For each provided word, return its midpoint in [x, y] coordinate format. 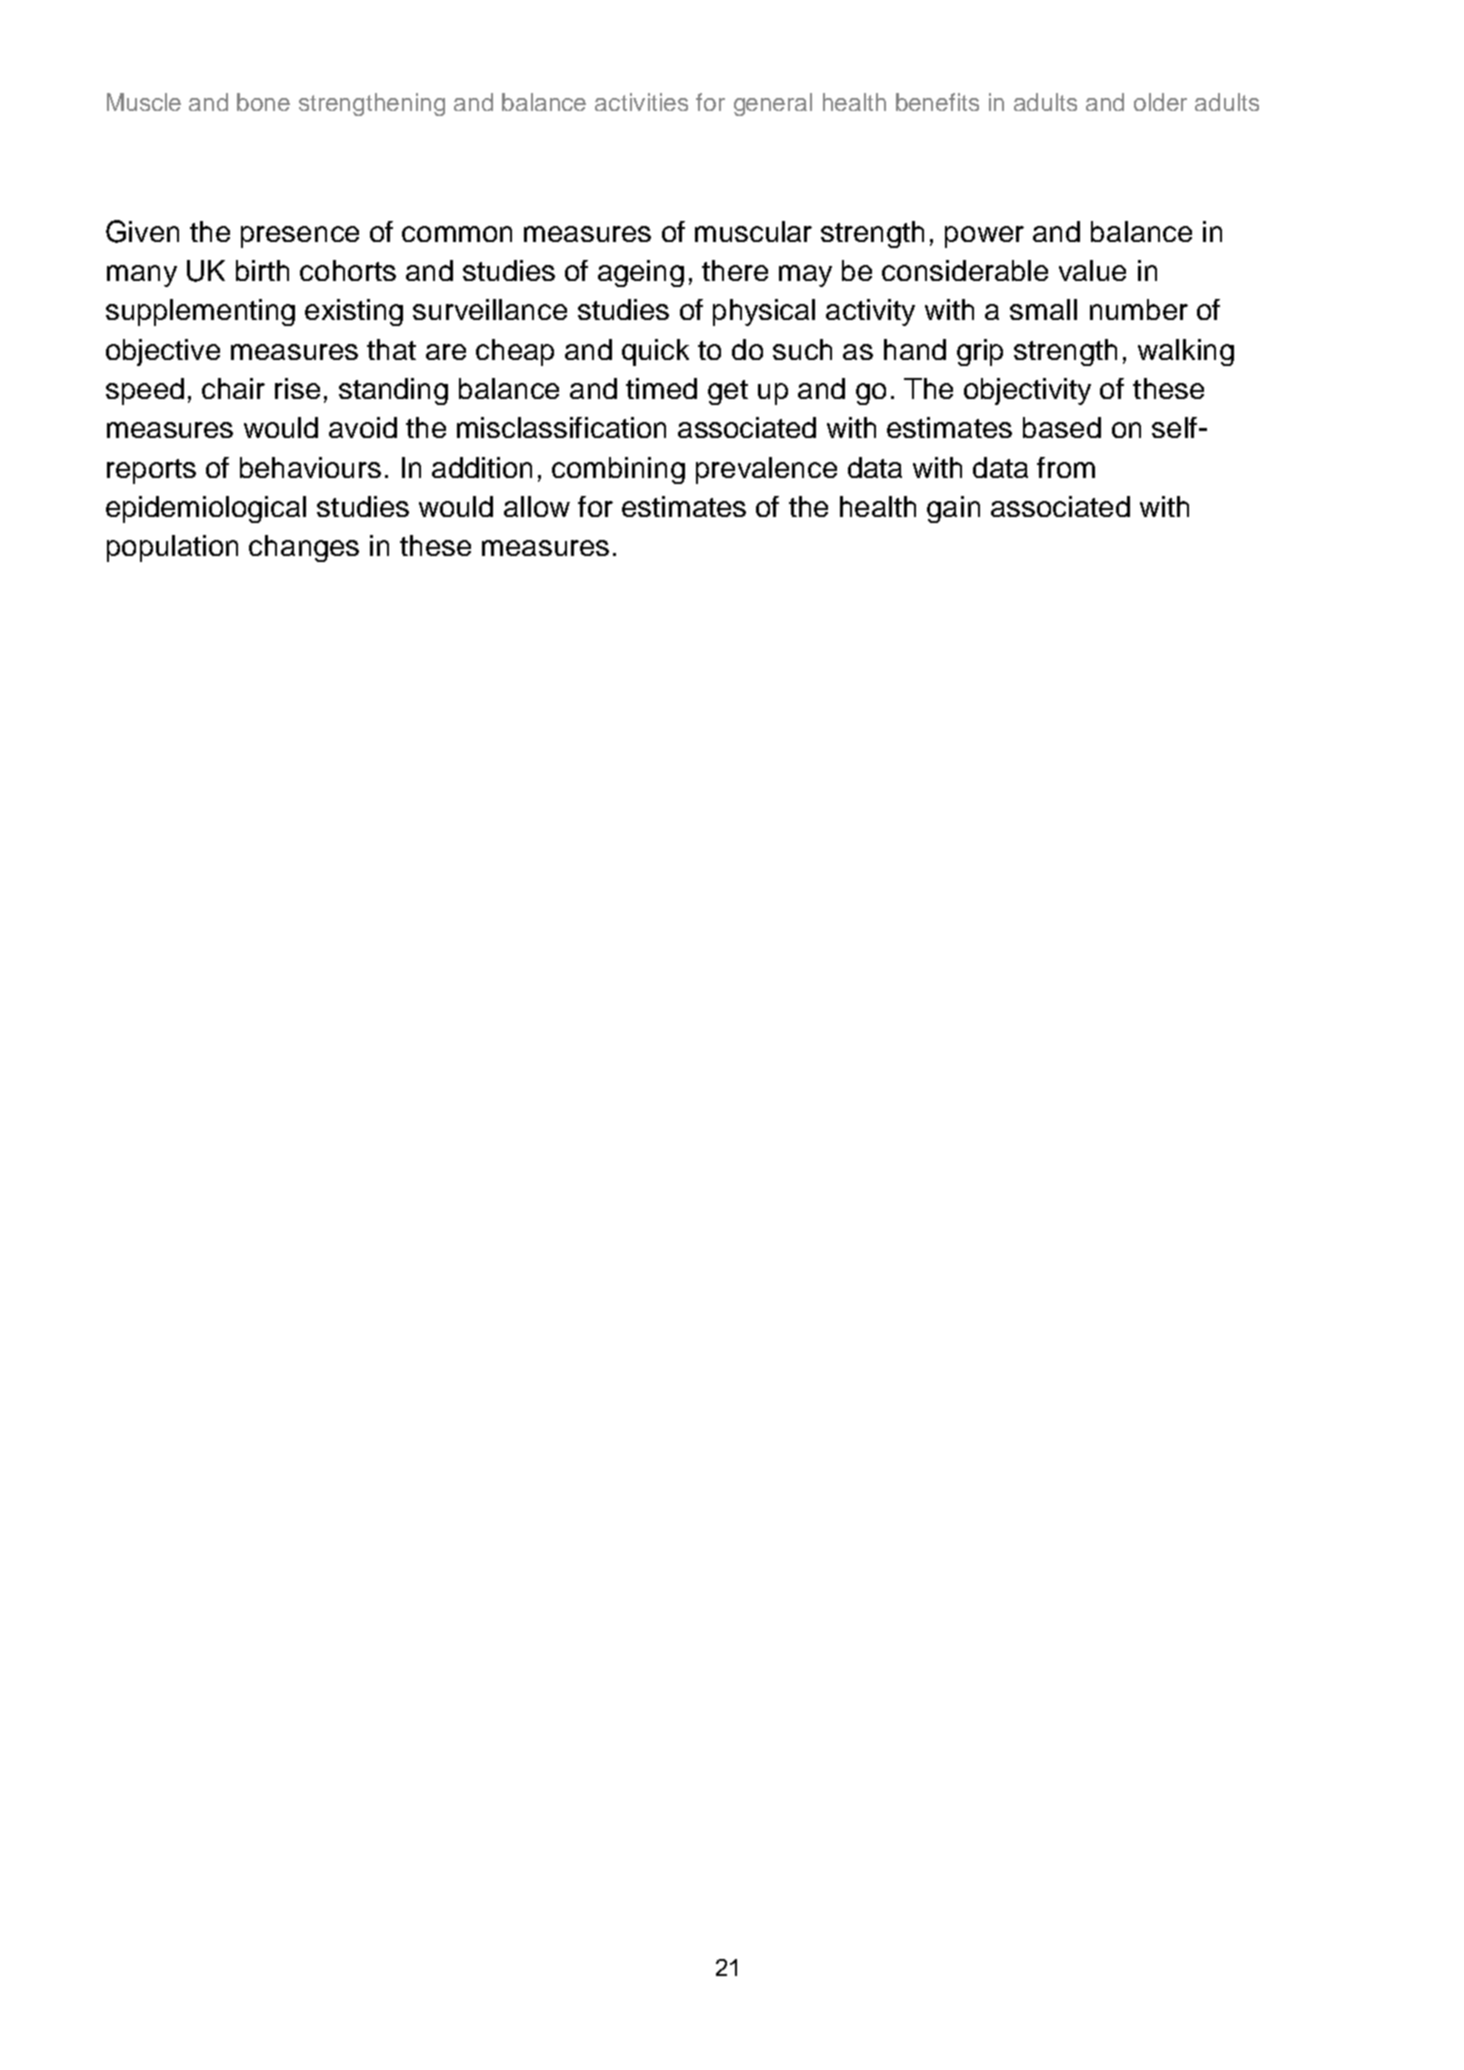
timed [661, 388]
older [1160, 102]
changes [304, 548]
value [1092, 270]
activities [641, 102]
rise [297, 388]
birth [262, 270]
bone [263, 102]
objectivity [1027, 391]
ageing [641, 273]
